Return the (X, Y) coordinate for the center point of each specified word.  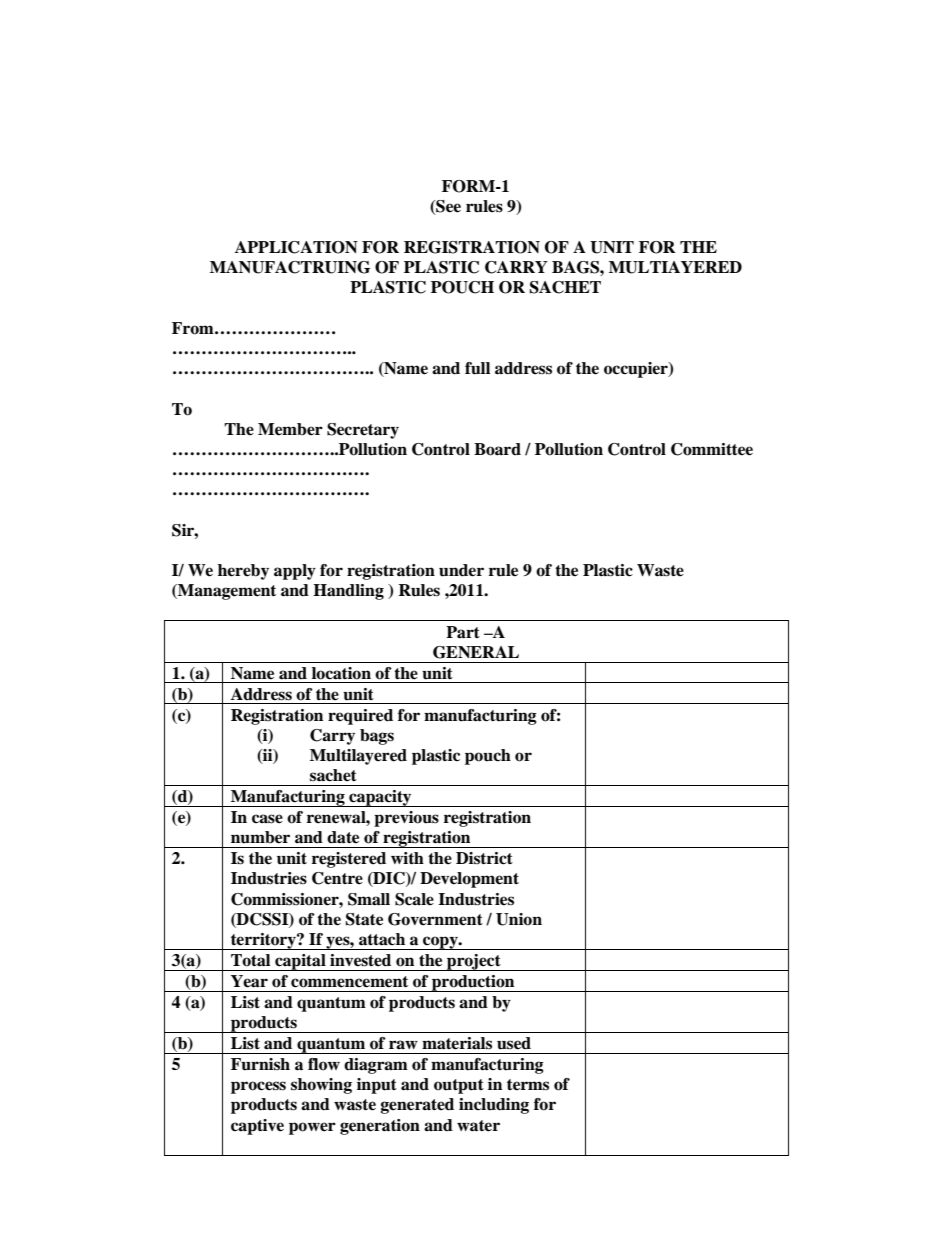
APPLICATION (296, 247)
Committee (712, 449)
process (258, 1087)
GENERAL (476, 652)
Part (463, 632)
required (360, 717)
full (477, 368)
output (459, 1086)
